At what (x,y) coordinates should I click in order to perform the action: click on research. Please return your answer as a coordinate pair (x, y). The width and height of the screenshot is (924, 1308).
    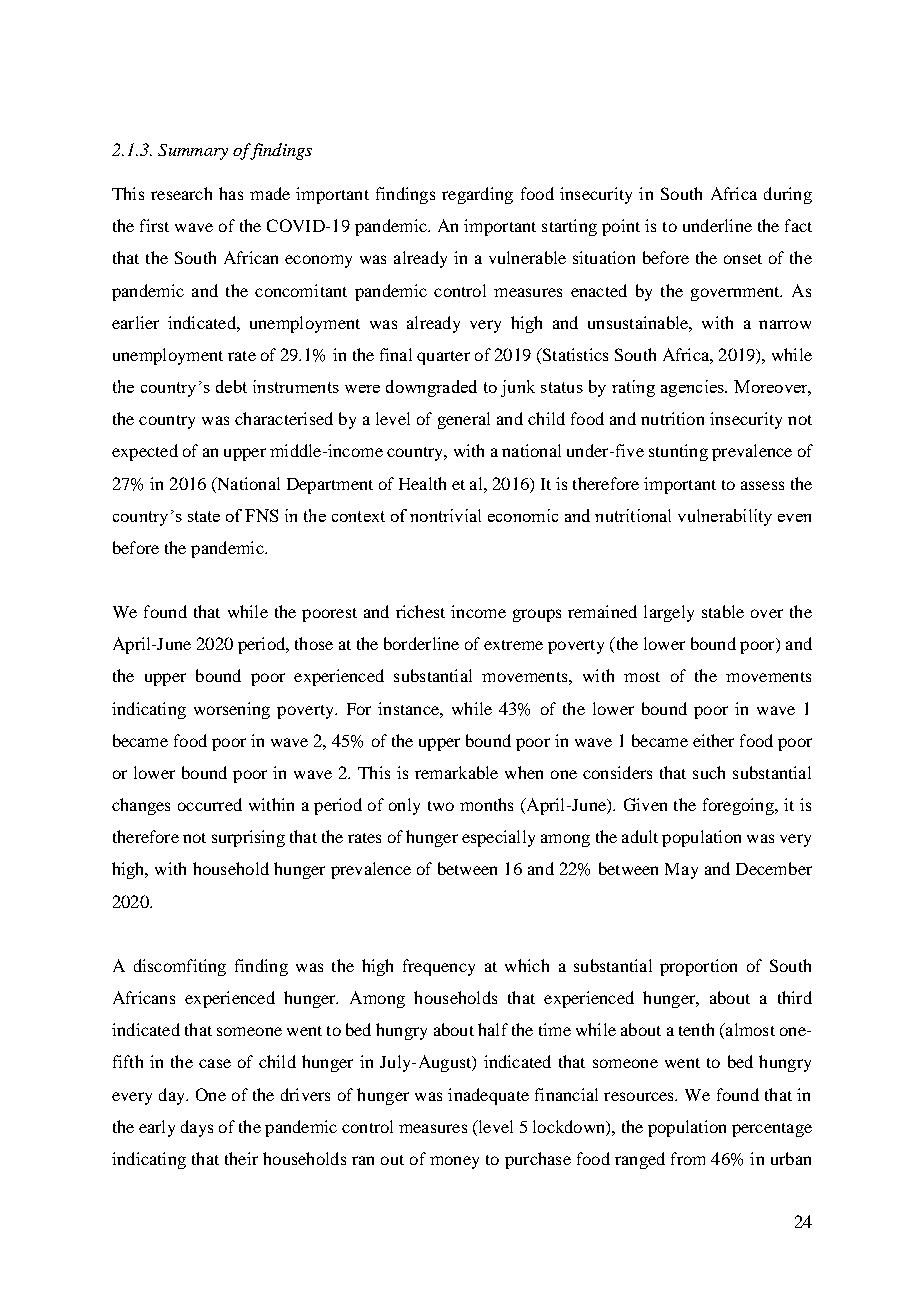
    Looking at the image, I should click on (181, 193).
